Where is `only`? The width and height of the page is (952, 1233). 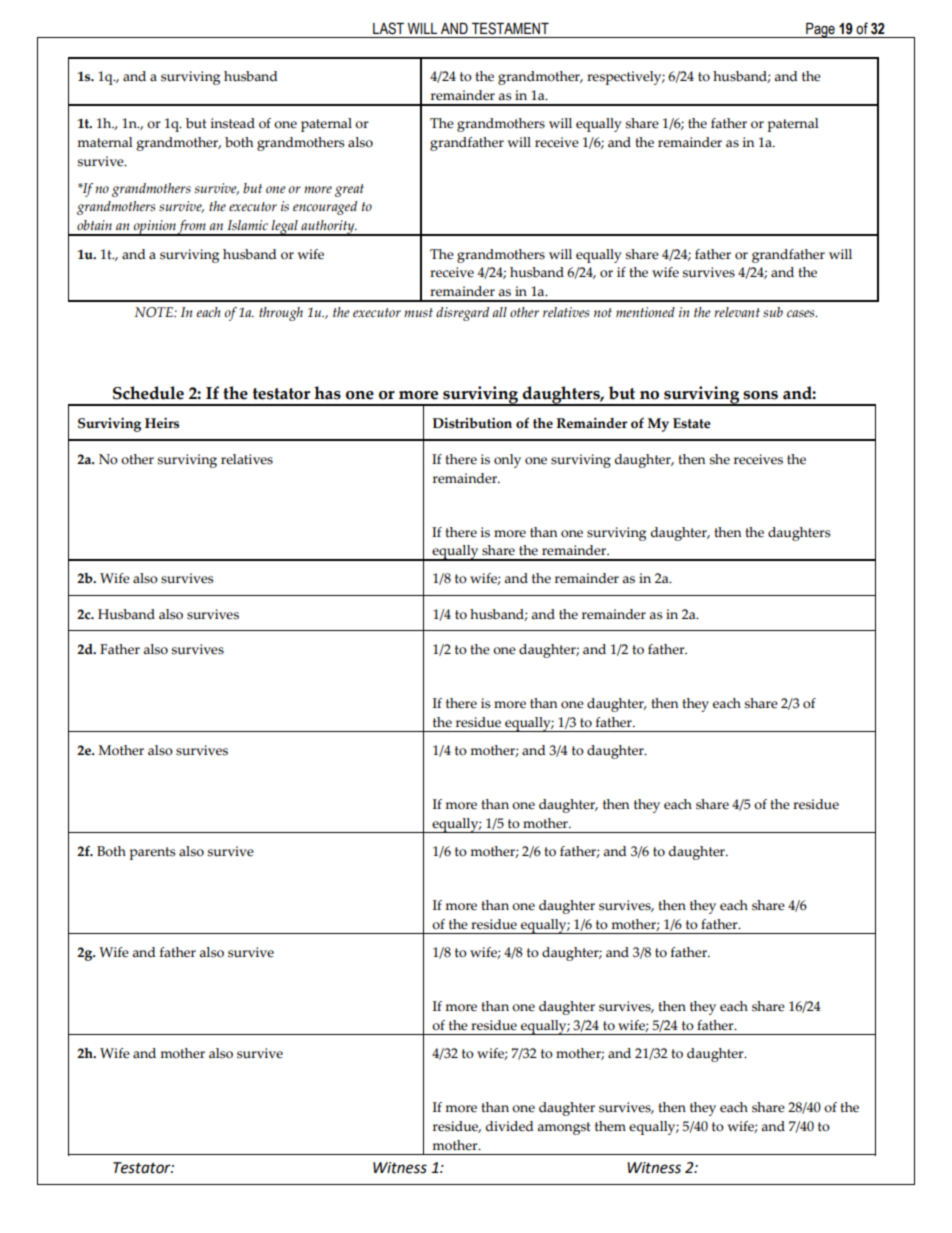 only is located at coordinates (507, 461).
